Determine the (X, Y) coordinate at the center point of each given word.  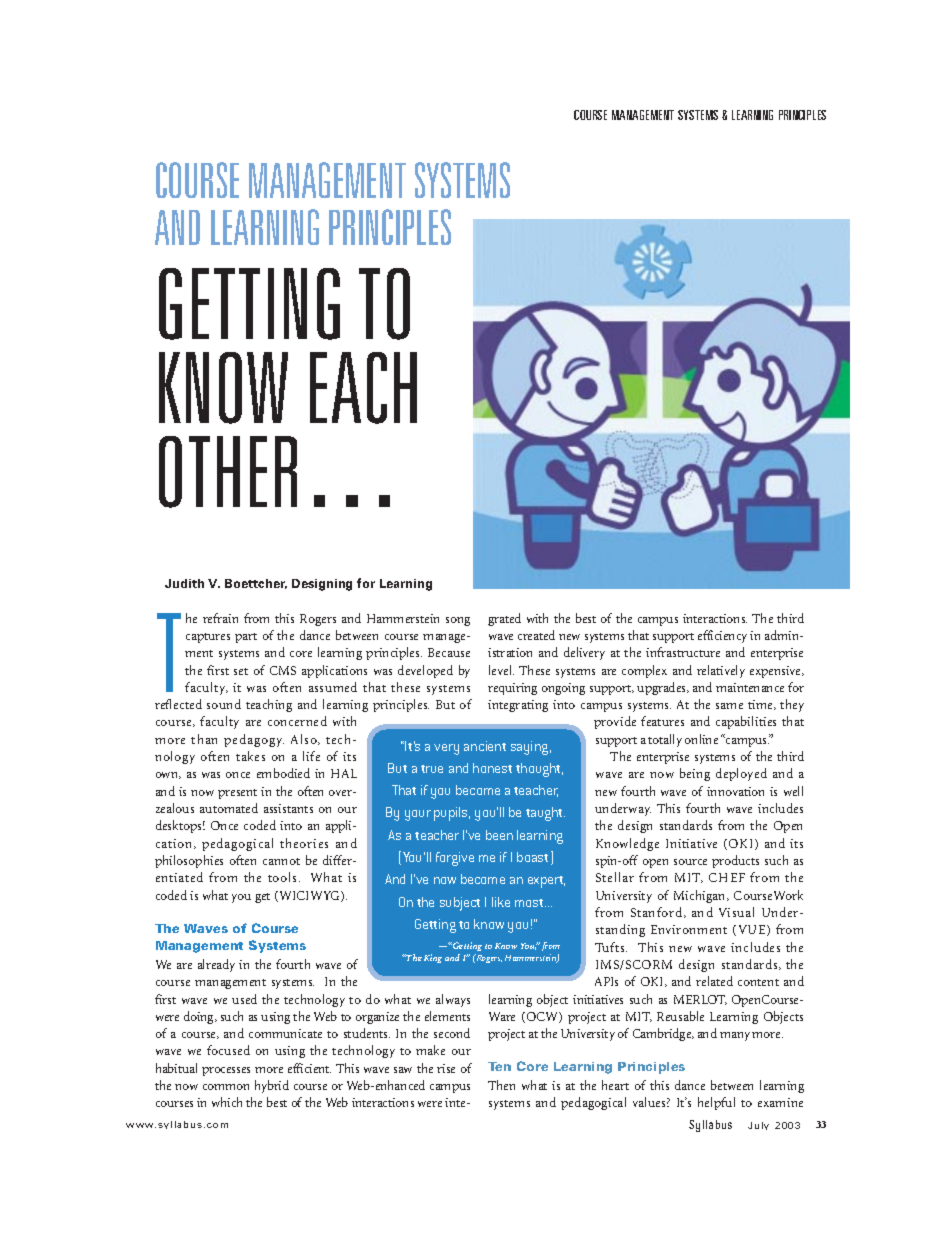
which (227, 1102)
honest (492, 768)
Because (449, 652)
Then (501, 1085)
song (458, 621)
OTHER (228, 472)
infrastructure (683, 652)
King (433, 958)
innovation (735, 791)
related (714, 981)
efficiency (722, 636)
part (246, 638)
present (237, 794)
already (216, 965)
